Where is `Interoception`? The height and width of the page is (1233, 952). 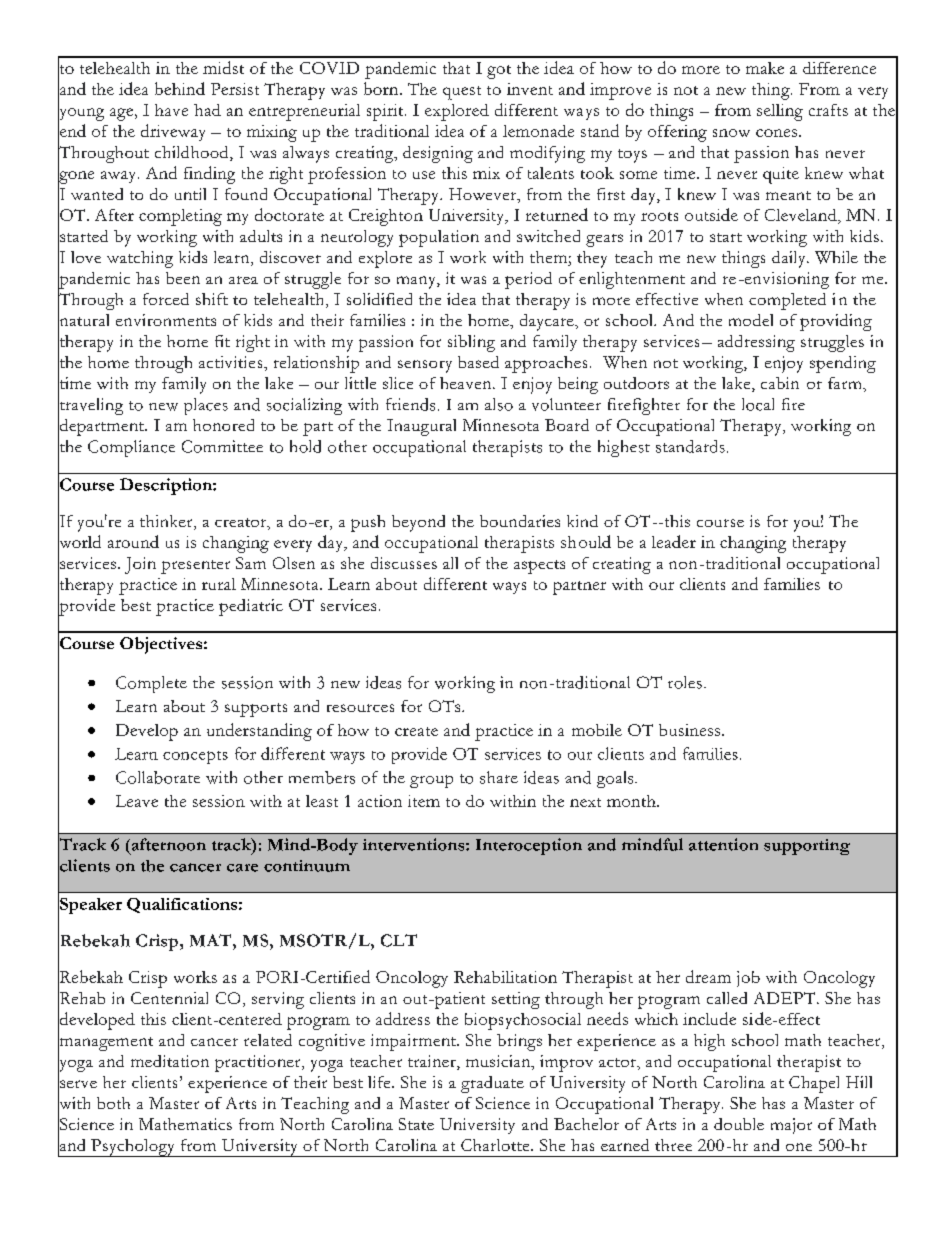 Interoception is located at coordinates (529, 846).
